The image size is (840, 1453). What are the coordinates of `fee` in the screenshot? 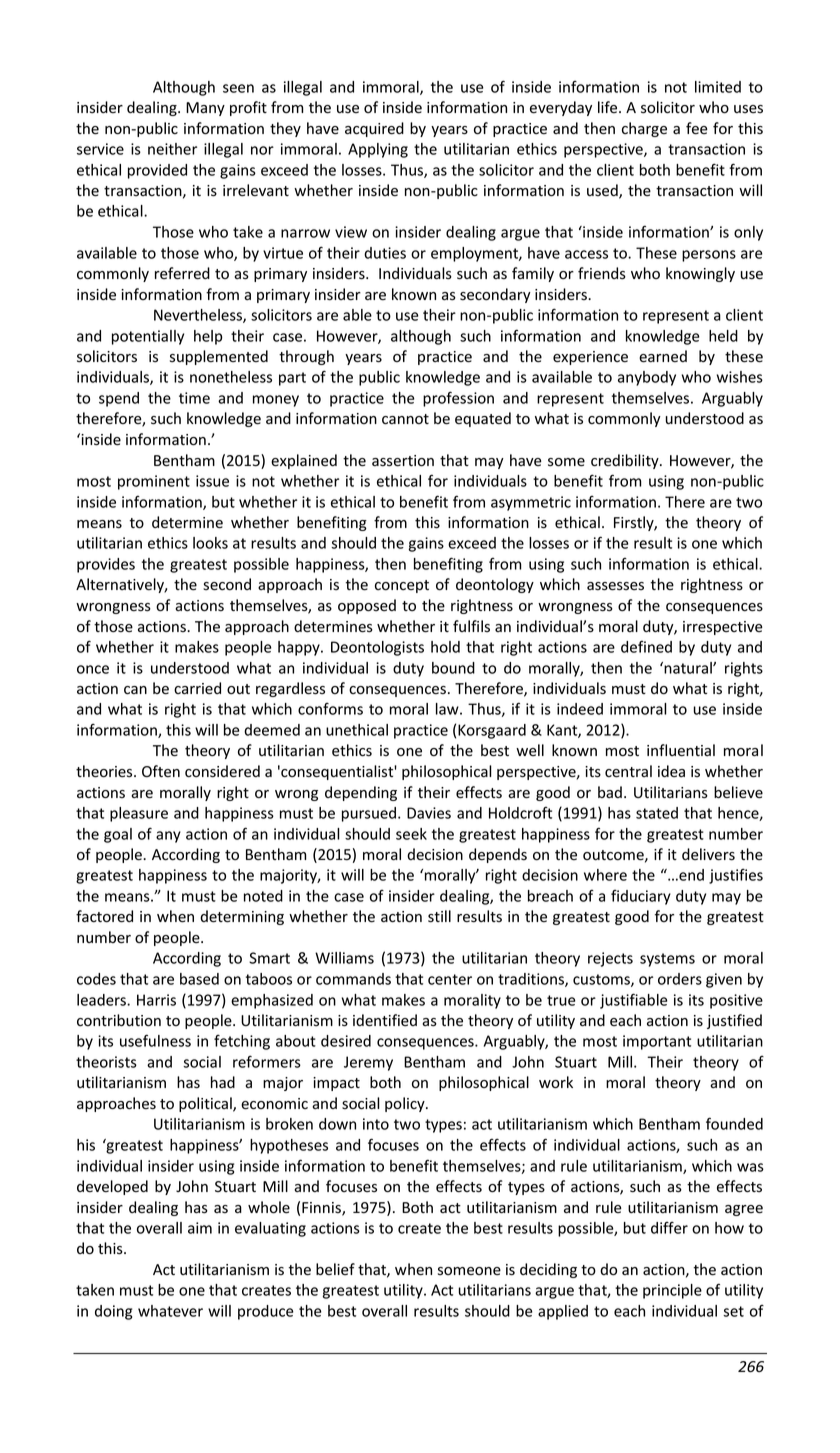 It's located at (697, 128).
